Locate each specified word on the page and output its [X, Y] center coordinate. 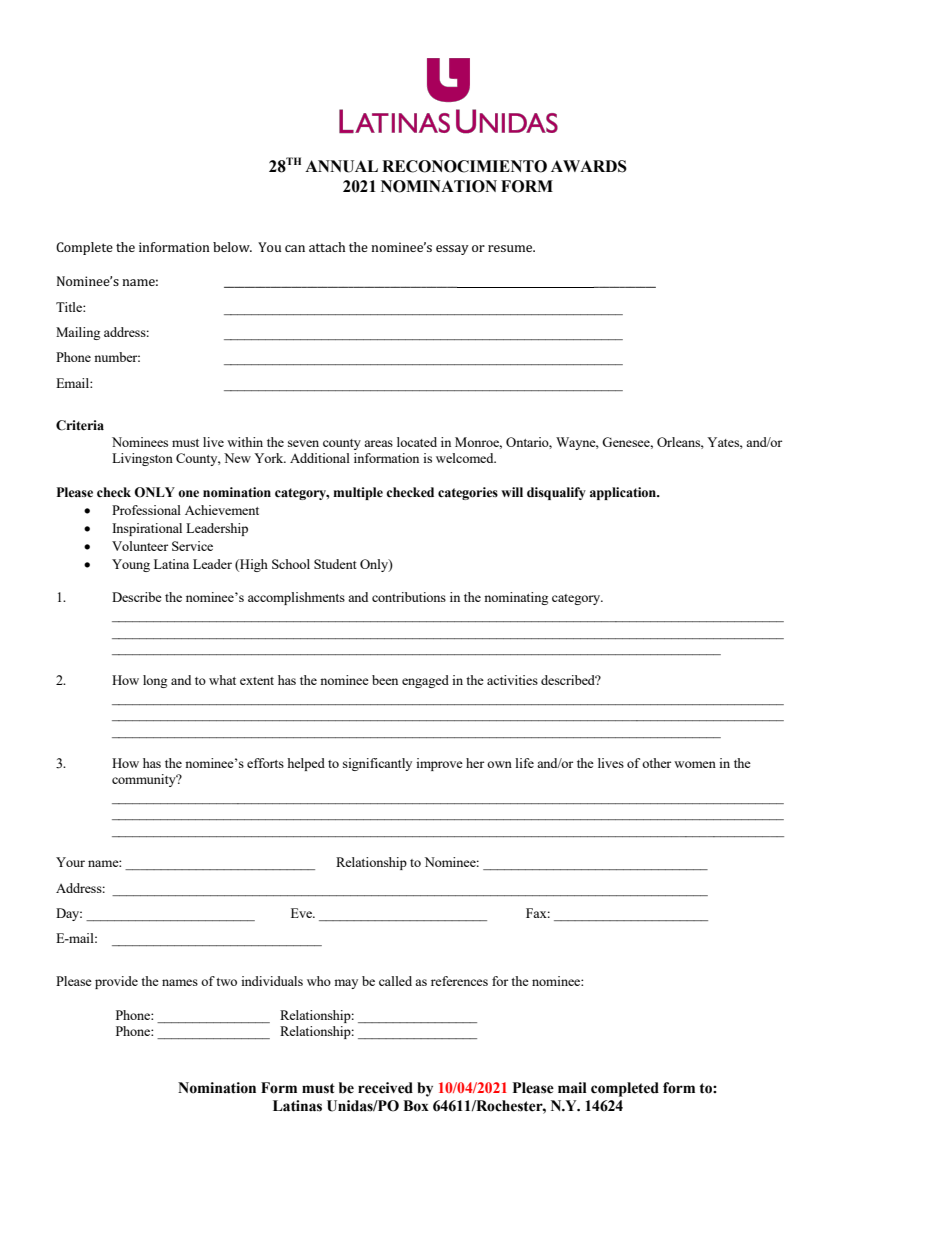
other [656, 763]
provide [116, 982]
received [385, 1088]
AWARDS [589, 166]
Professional [146, 510]
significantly [377, 764]
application [624, 493]
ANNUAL [341, 166]
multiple [358, 493]
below [232, 247]
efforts [265, 763]
